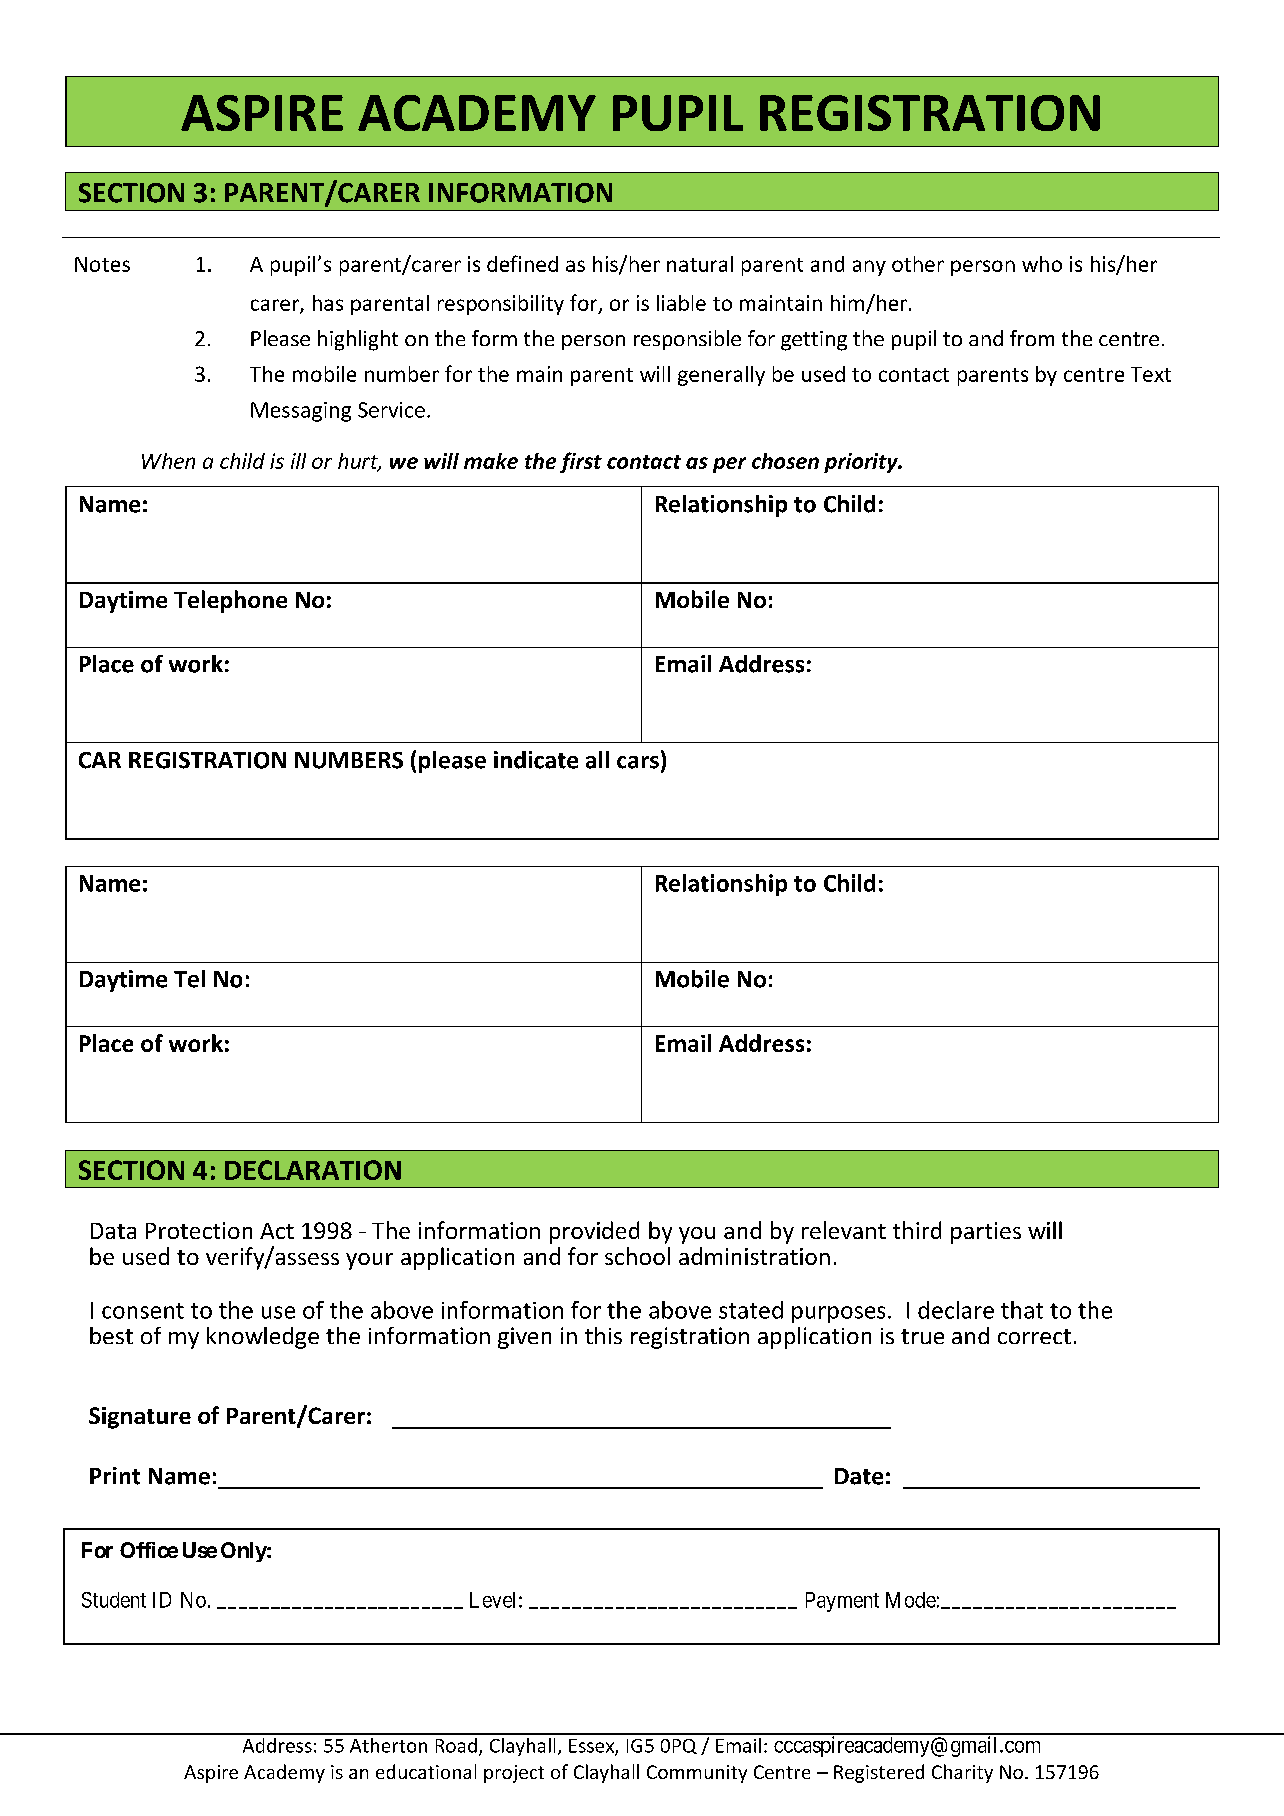 The height and width of the image is (1816, 1284). What do you see at coordinates (388, 1745) in the image?
I see `Atherton` at bounding box center [388, 1745].
